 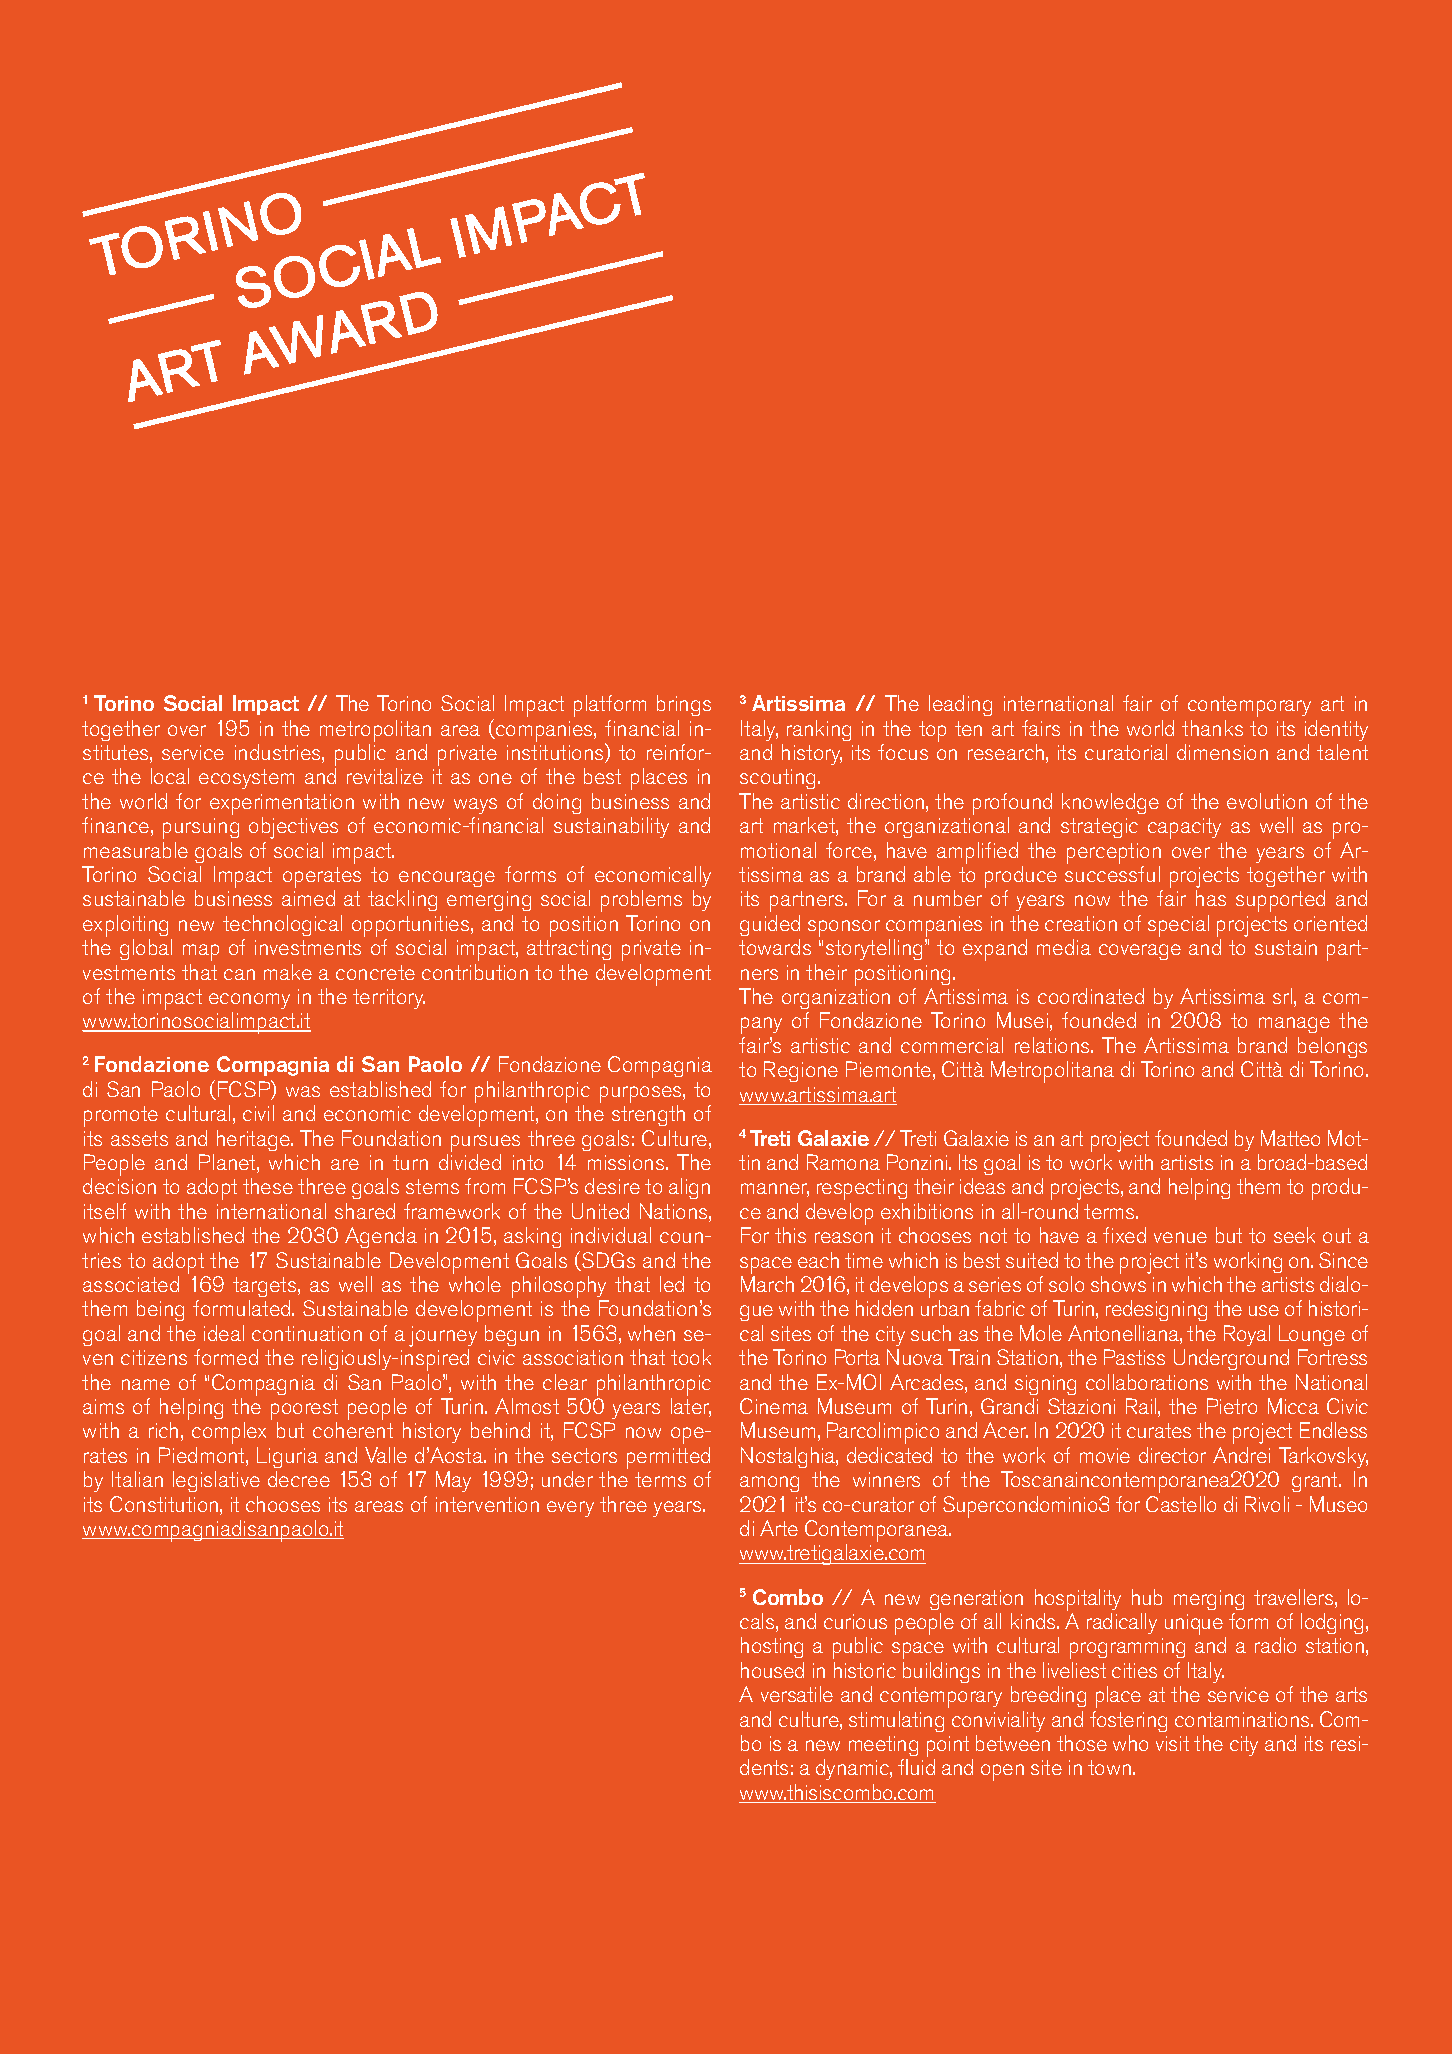 What do you see at coordinates (684, 705) in the screenshot?
I see `brings` at bounding box center [684, 705].
